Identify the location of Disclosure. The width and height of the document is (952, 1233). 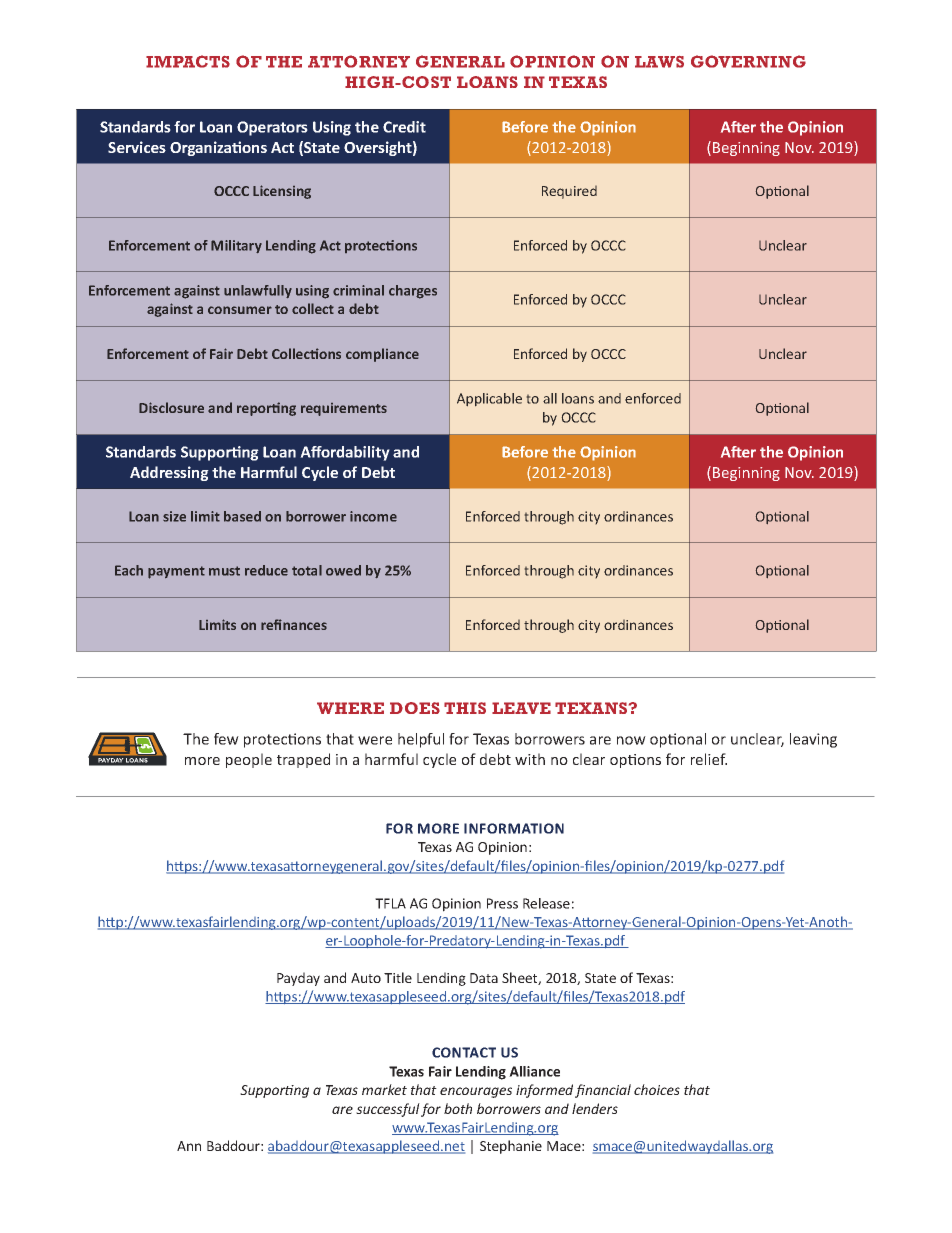
(171, 407).
